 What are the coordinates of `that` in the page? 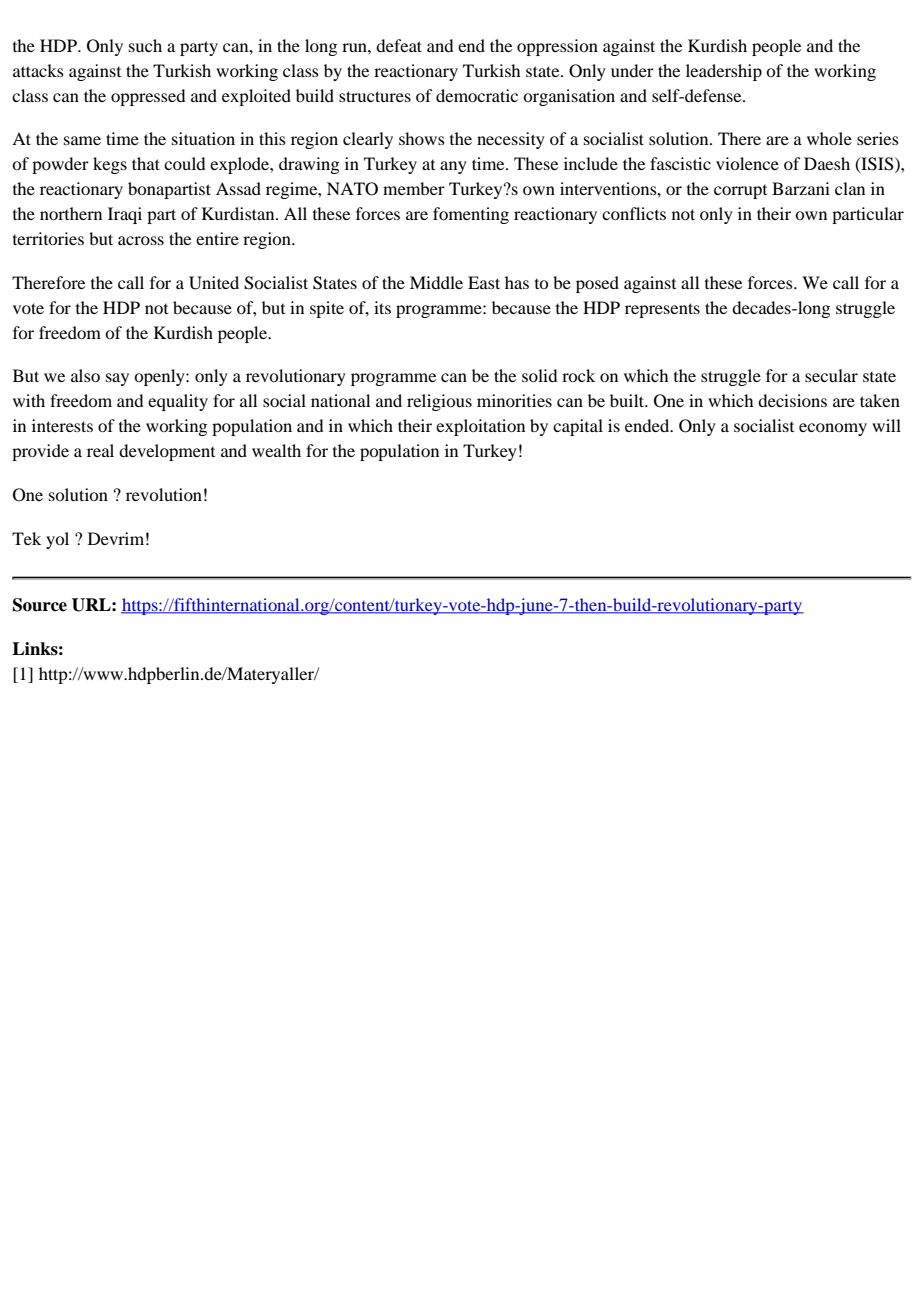 It's located at (146, 163).
